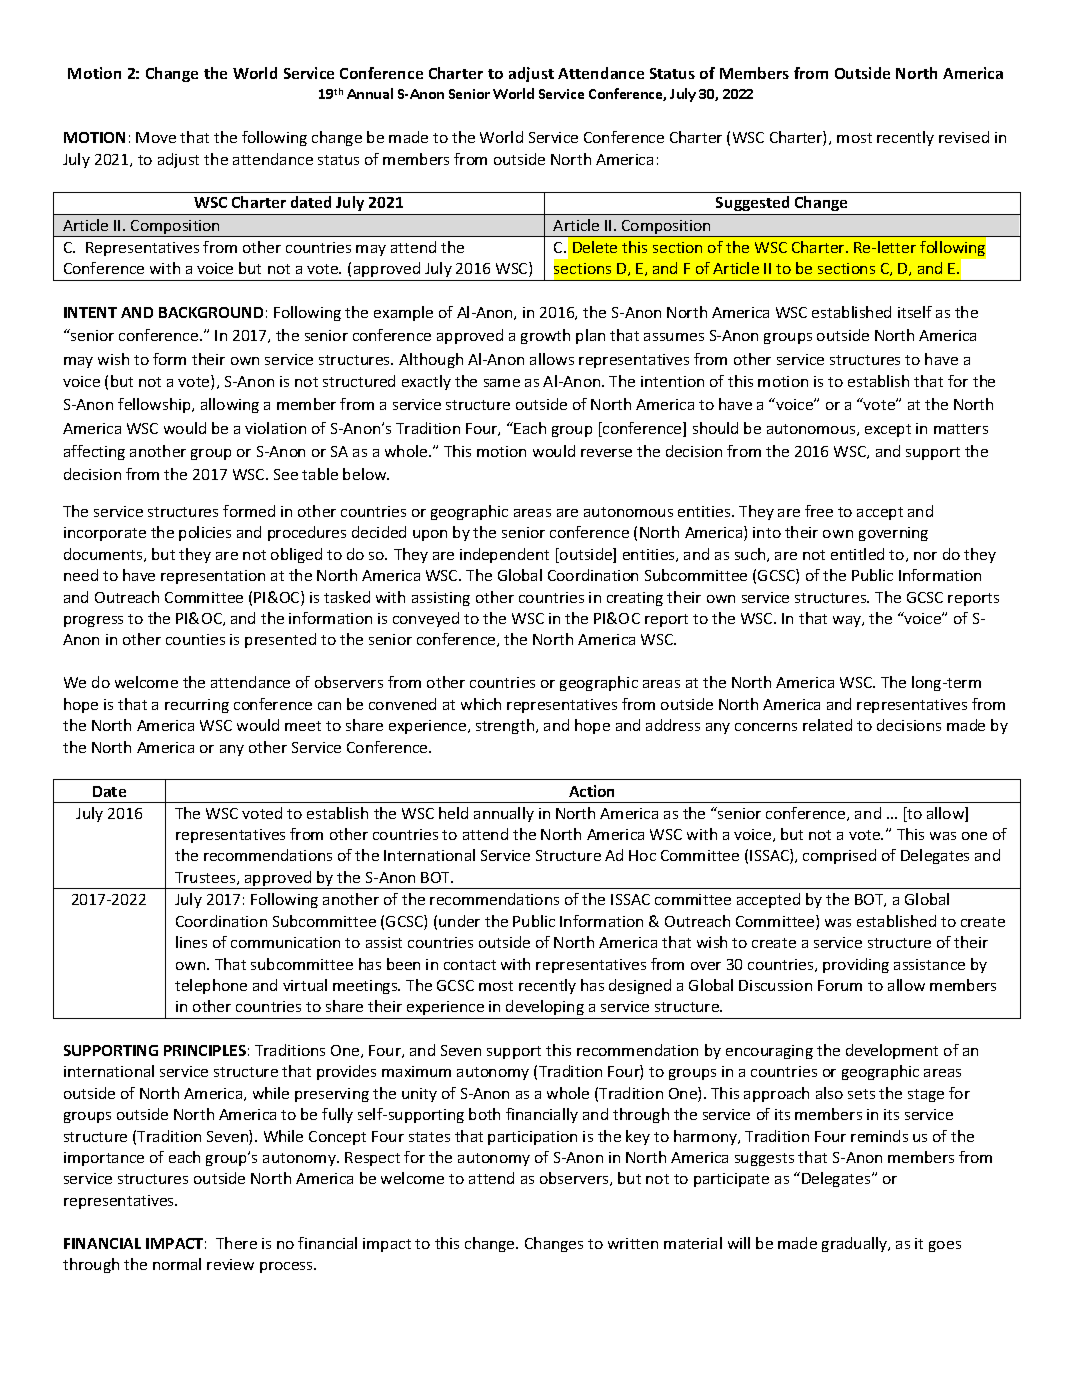  Describe the element at coordinates (506, 726) in the screenshot. I see `strength` at that location.
